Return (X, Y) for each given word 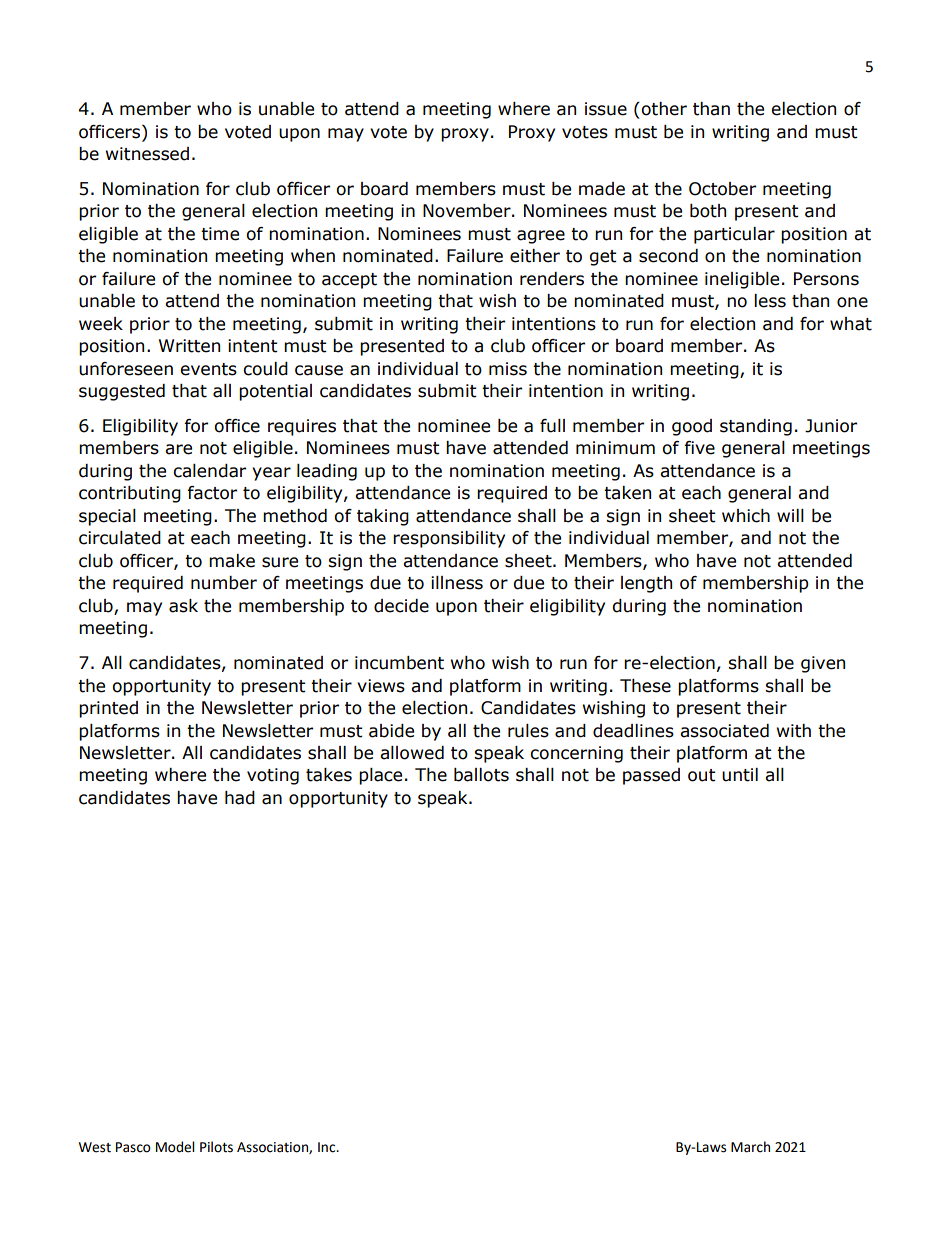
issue (606, 109)
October (722, 189)
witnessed (147, 154)
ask (183, 606)
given (823, 664)
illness (457, 583)
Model (175, 1147)
